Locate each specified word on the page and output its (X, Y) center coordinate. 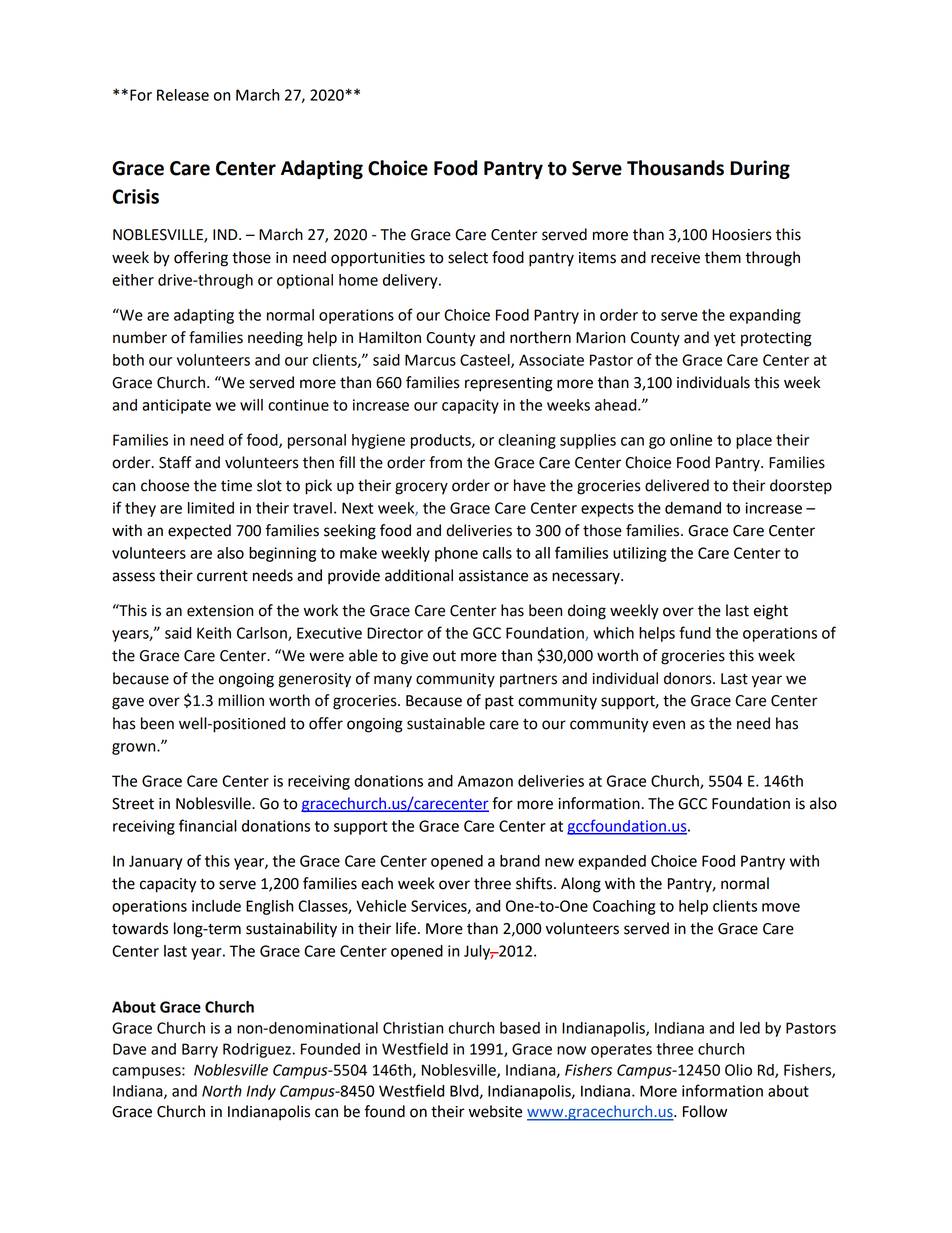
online (691, 440)
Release (183, 95)
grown (135, 749)
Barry (200, 1050)
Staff (175, 462)
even (669, 725)
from (445, 462)
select (468, 257)
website (495, 1111)
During (760, 169)
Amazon (485, 781)
